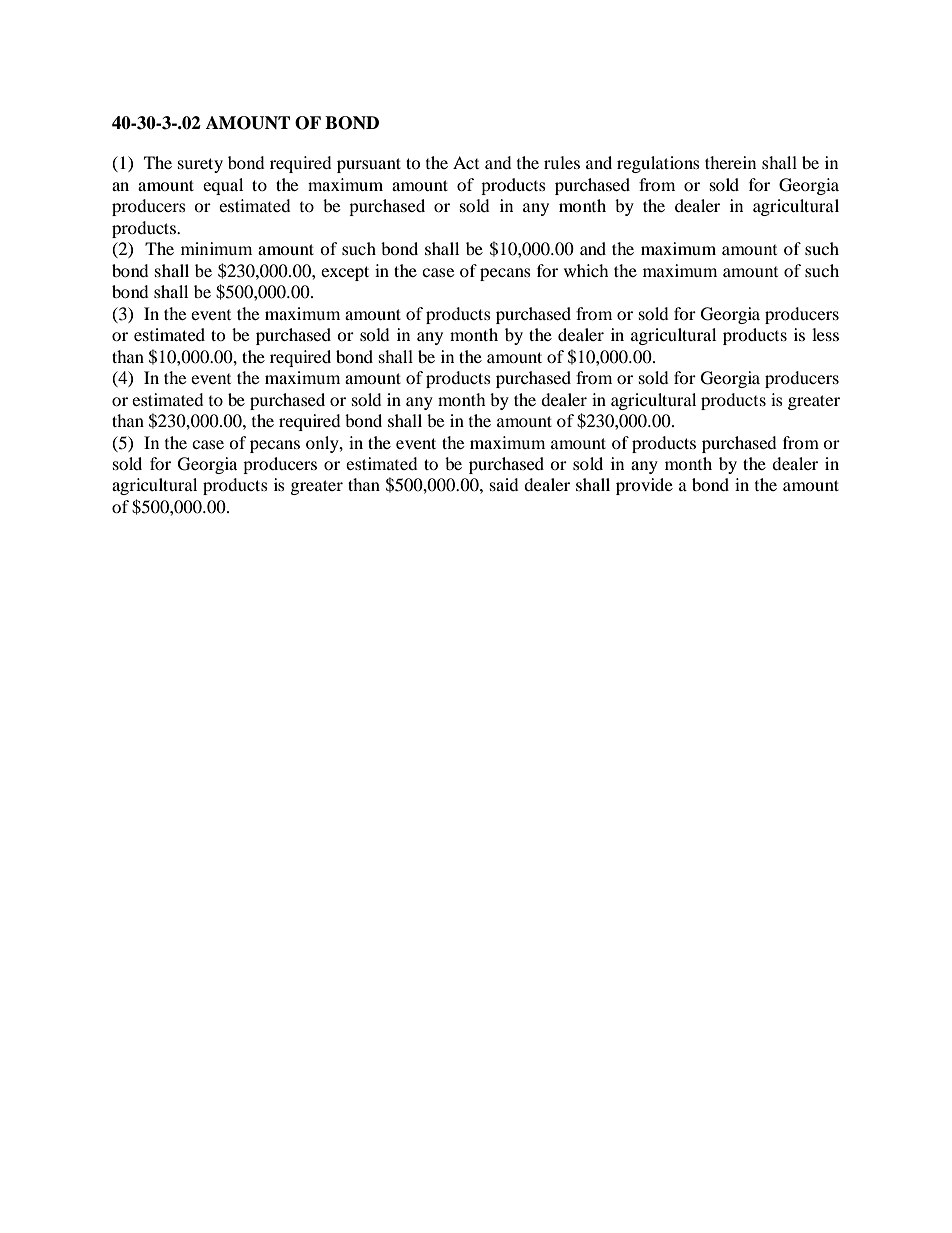 The image size is (952, 1233). Describe the element at coordinates (504, 484) in the screenshot. I see `said` at that location.
